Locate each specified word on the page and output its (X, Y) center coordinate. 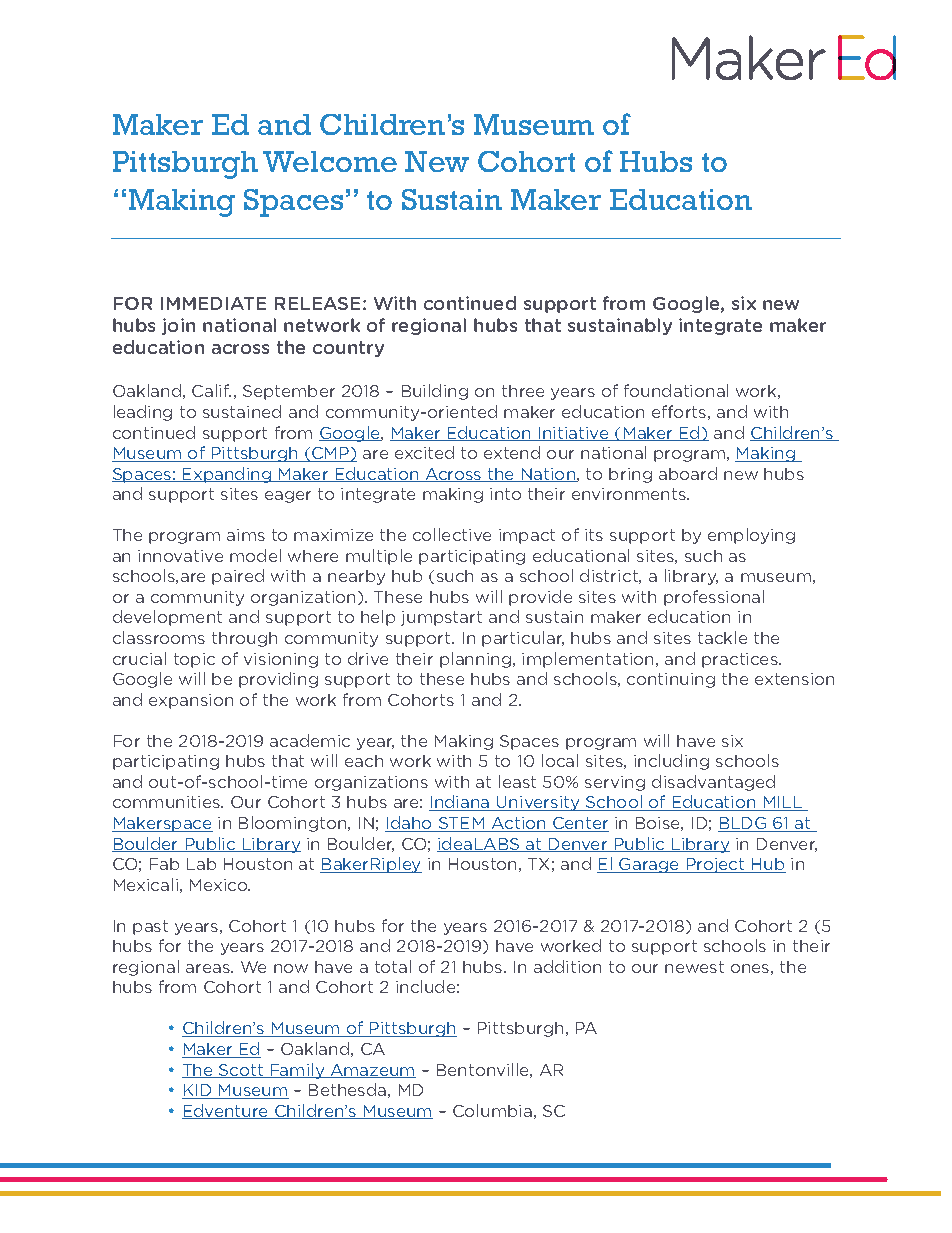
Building (435, 392)
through (244, 639)
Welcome (330, 161)
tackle (722, 637)
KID (198, 1091)
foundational (676, 390)
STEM (462, 824)
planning (475, 660)
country (348, 349)
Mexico (220, 885)
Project (715, 865)
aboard (688, 473)
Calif (211, 390)
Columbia (492, 1110)
